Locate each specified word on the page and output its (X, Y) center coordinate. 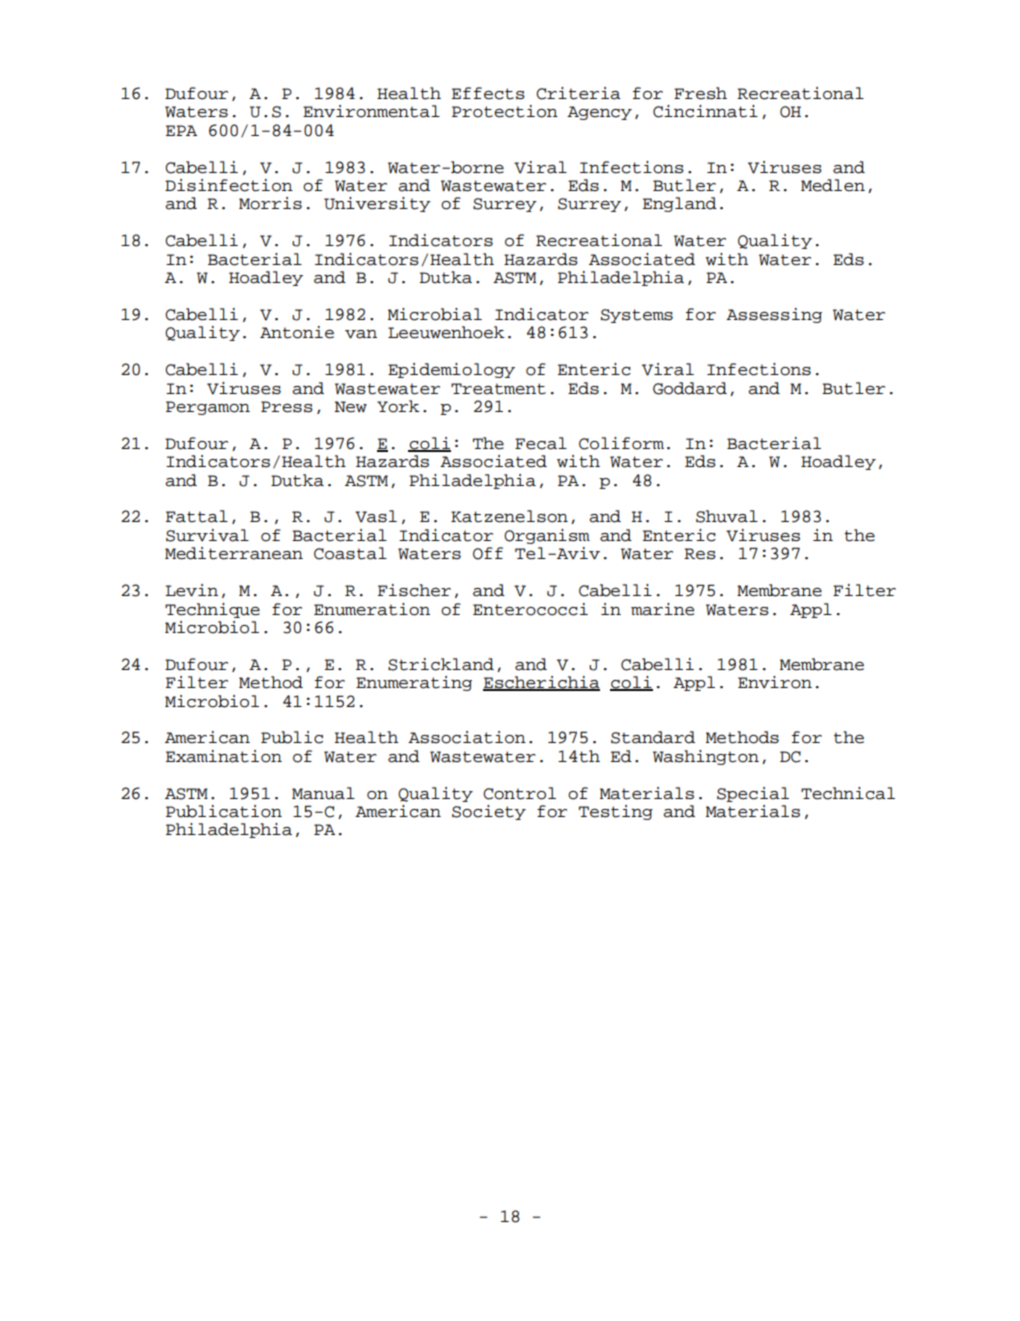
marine (662, 609)
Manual (323, 793)
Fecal (541, 443)
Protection (505, 111)
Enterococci (530, 609)
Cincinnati (705, 111)
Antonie (297, 332)
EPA (181, 130)
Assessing (774, 315)
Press (287, 407)
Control (519, 793)
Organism (547, 536)
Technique (212, 610)
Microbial (435, 314)
